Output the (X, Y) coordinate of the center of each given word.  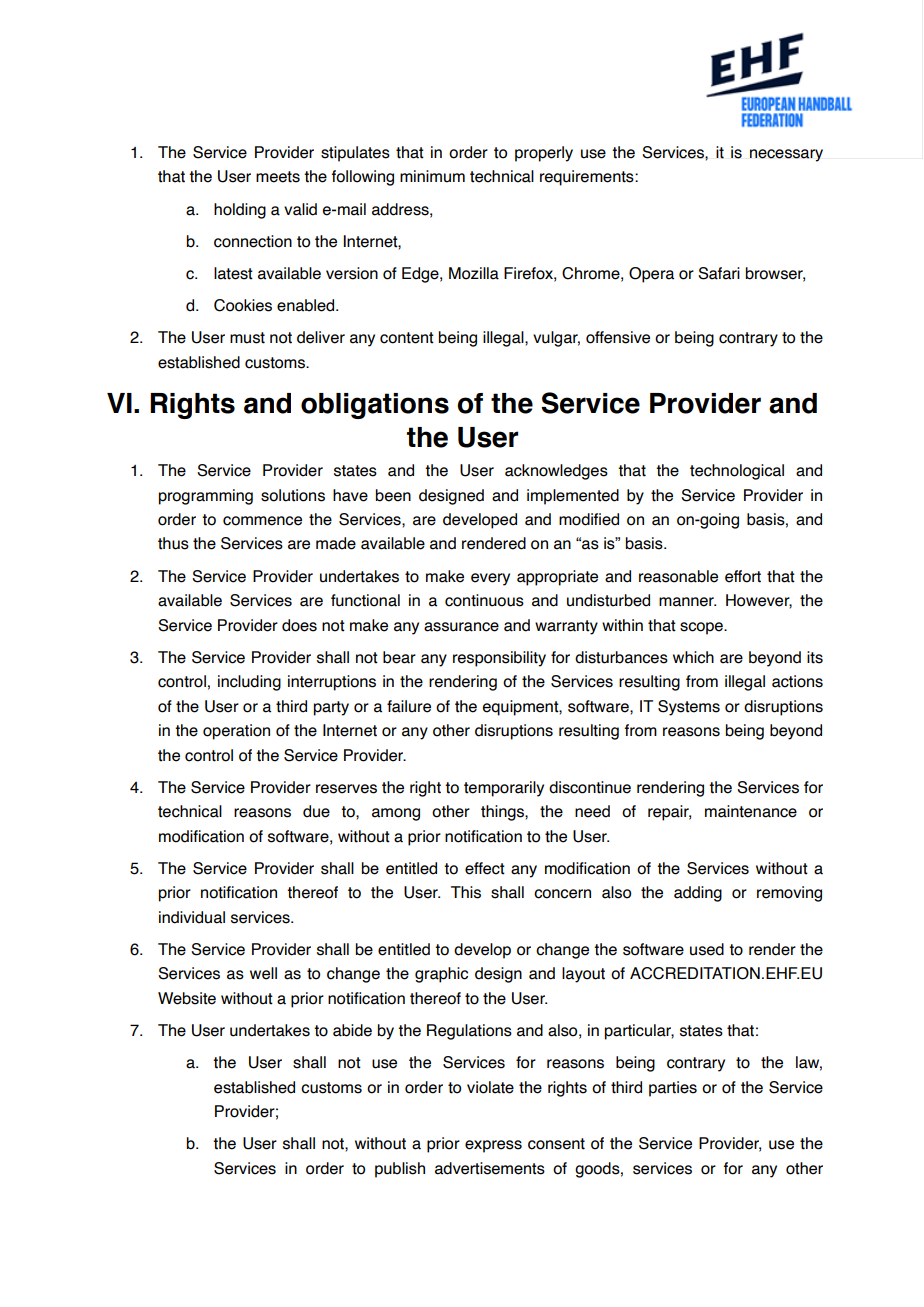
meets (278, 177)
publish (400, 1170)
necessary (786, 155)
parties (673, 1089)
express (493, 1146)
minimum (432, 176)
